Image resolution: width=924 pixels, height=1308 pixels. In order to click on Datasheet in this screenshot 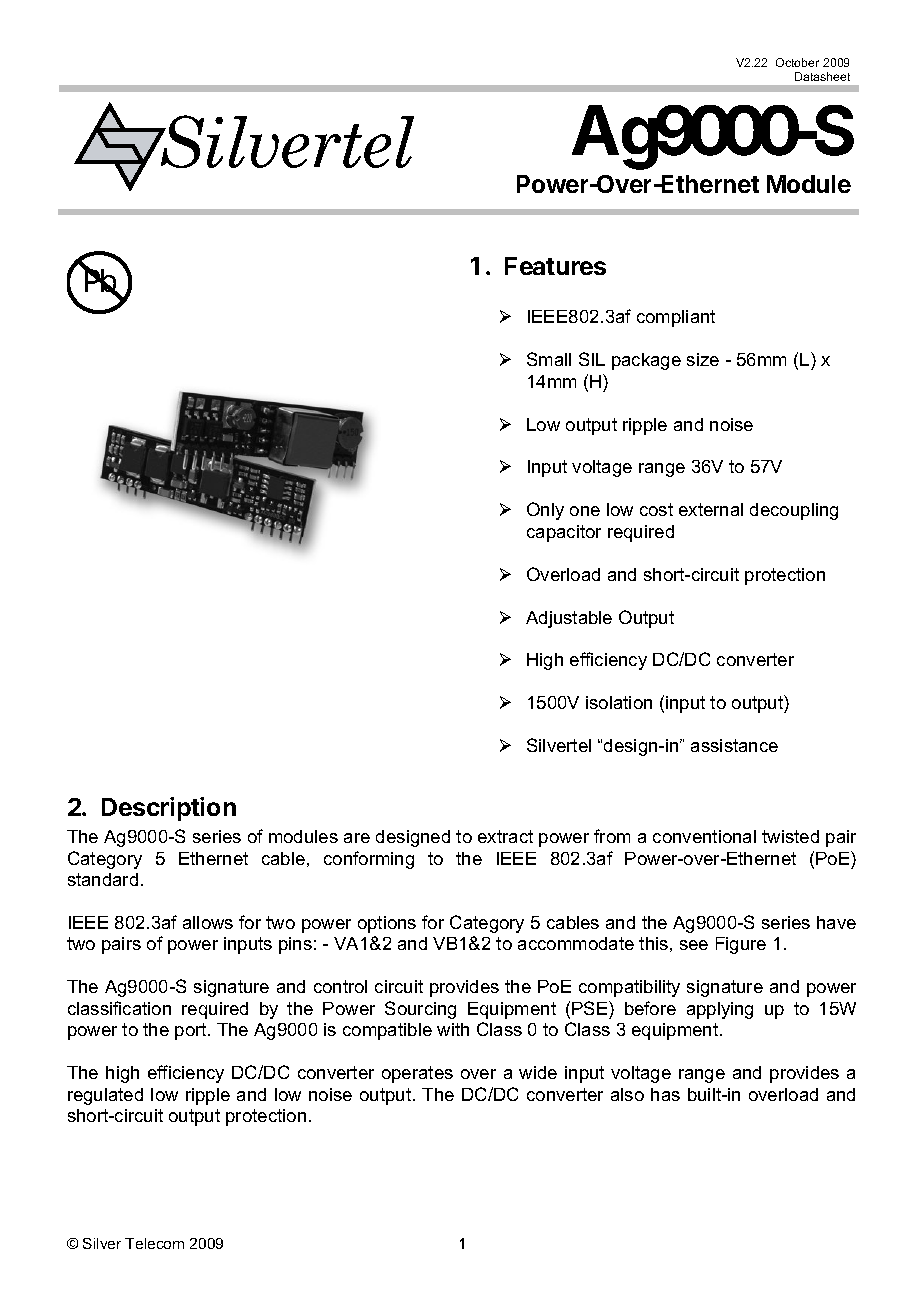, I will do `click(822, 76)`.
